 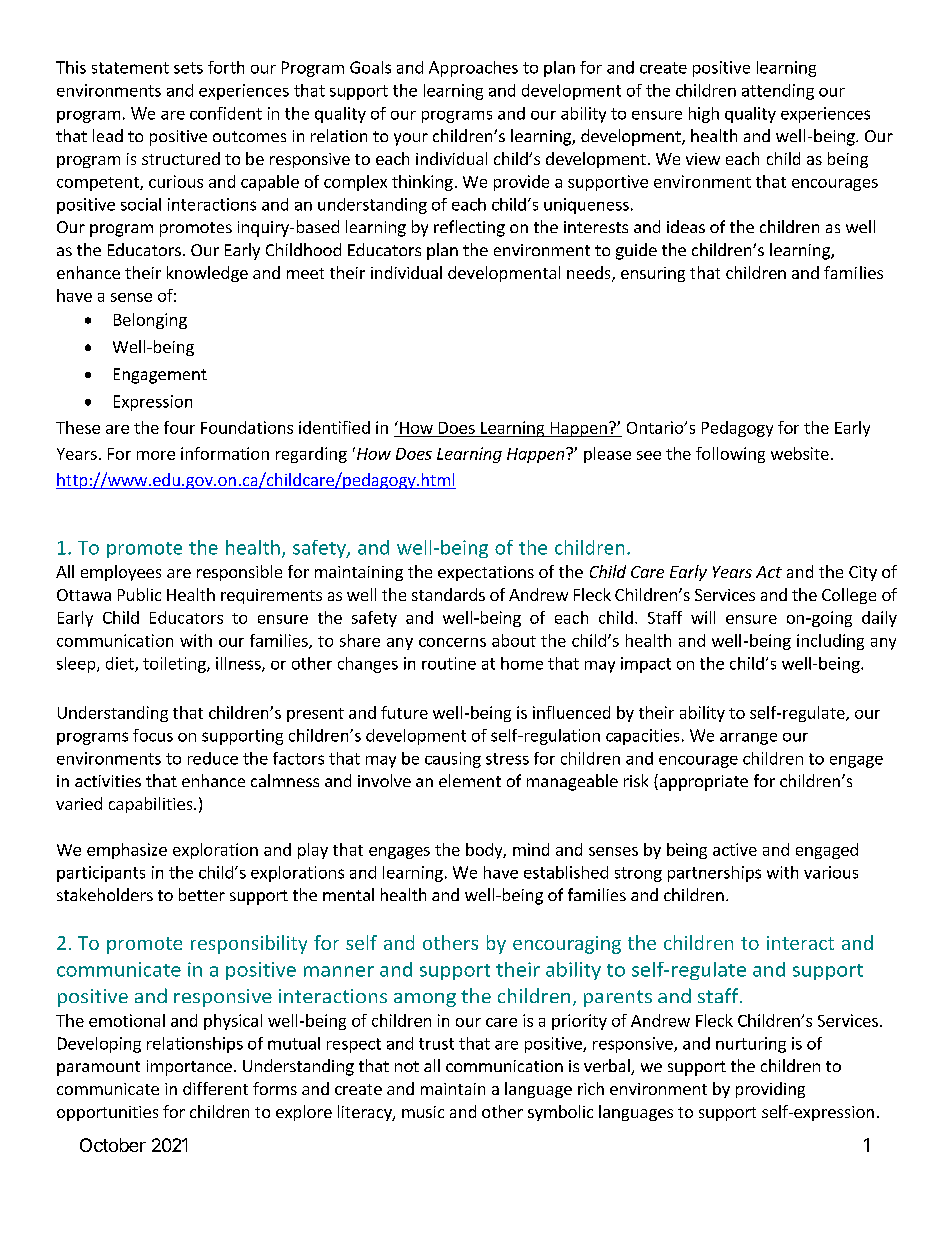 What do you see at coordinates (800, 453) in the image?
I see `website` at bounding box center [800, 453].
